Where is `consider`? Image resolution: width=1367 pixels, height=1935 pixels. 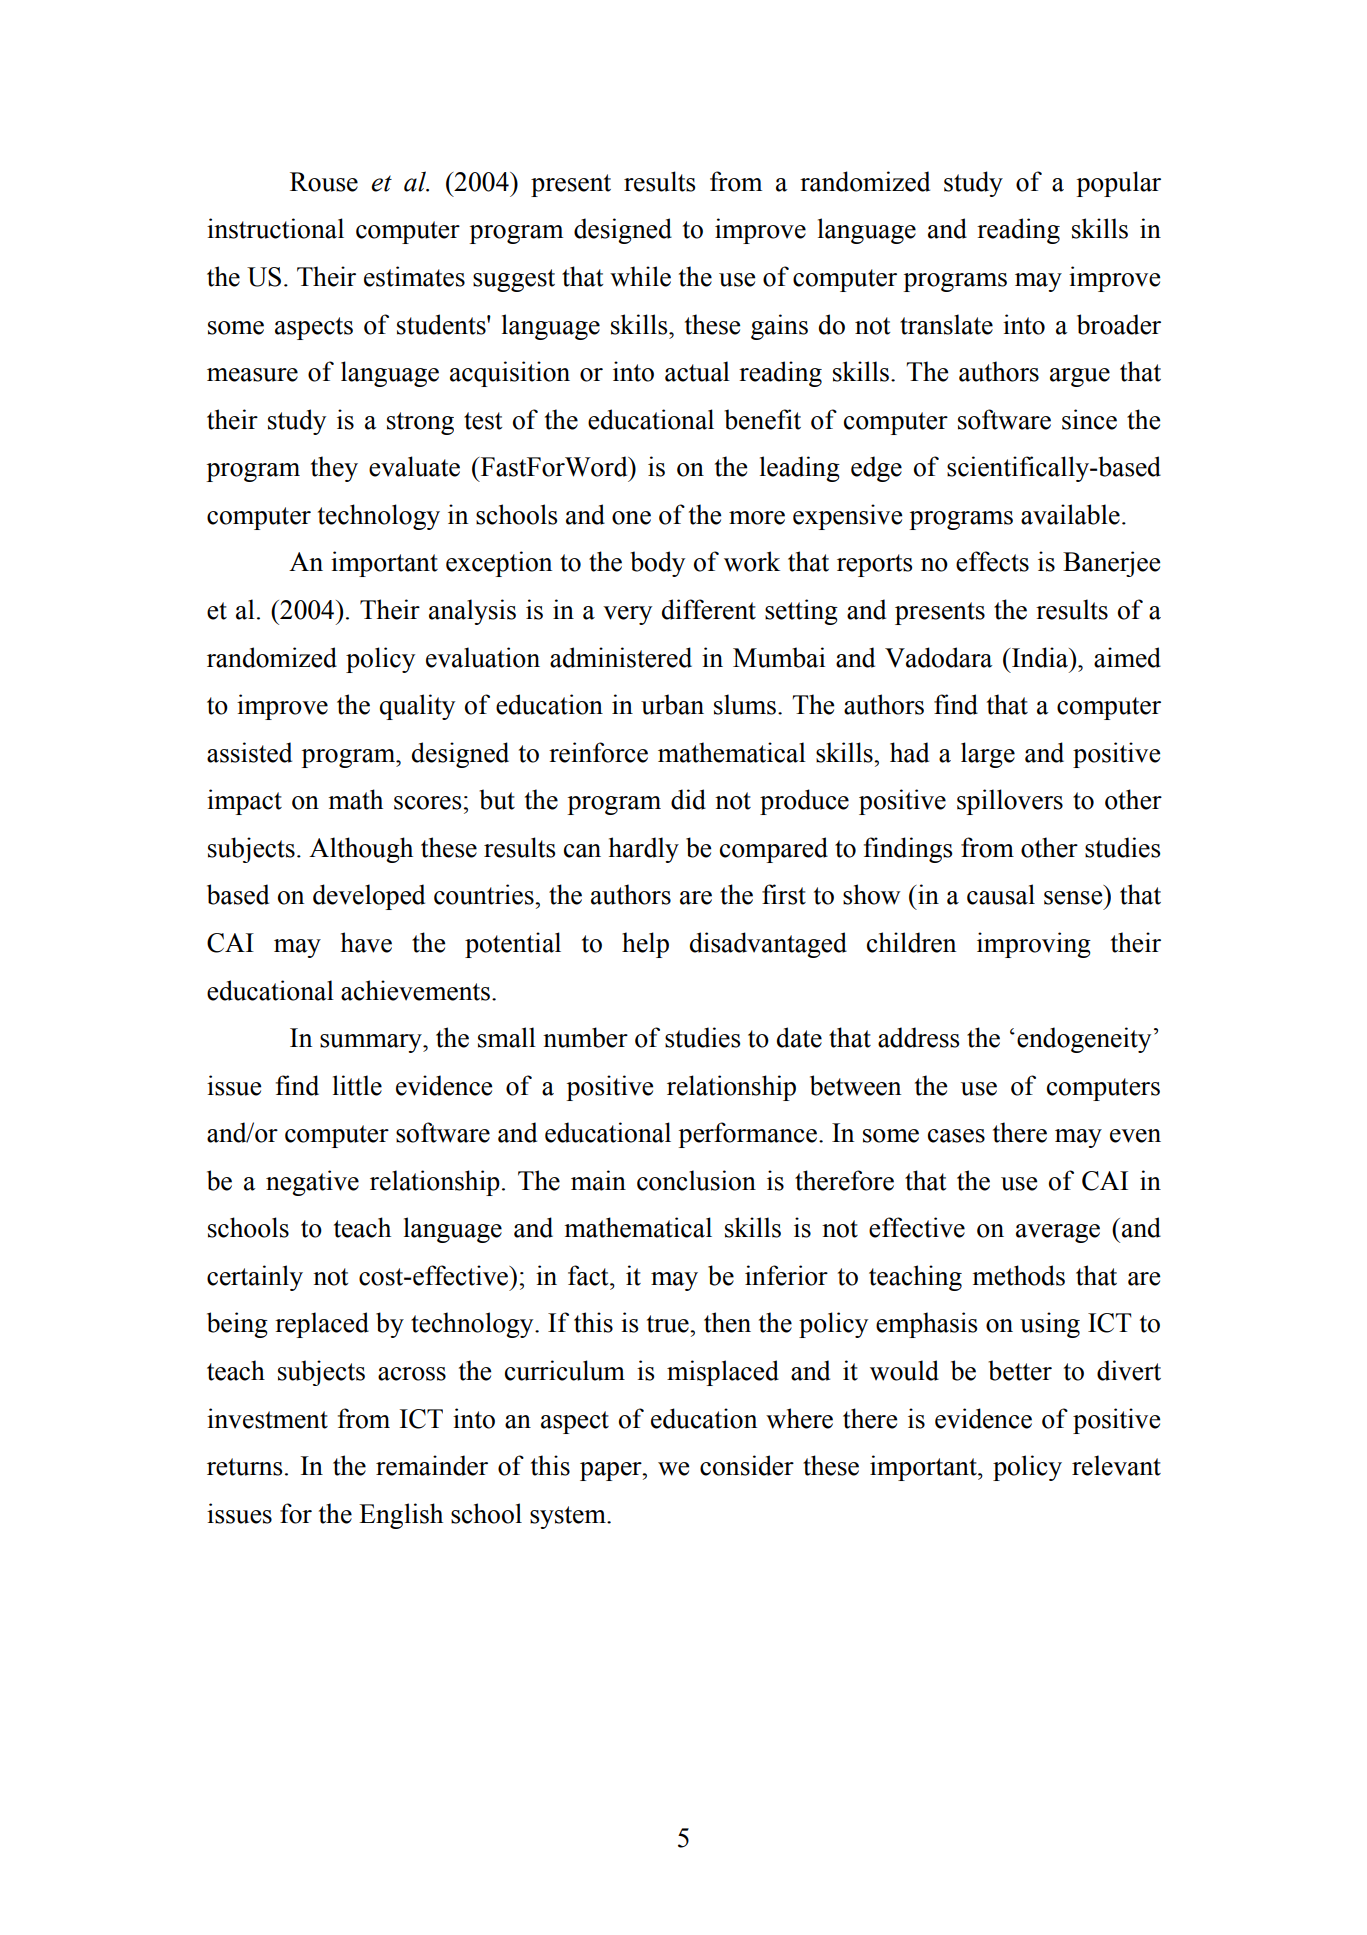 consider is located at coordinates (747, 1465).
